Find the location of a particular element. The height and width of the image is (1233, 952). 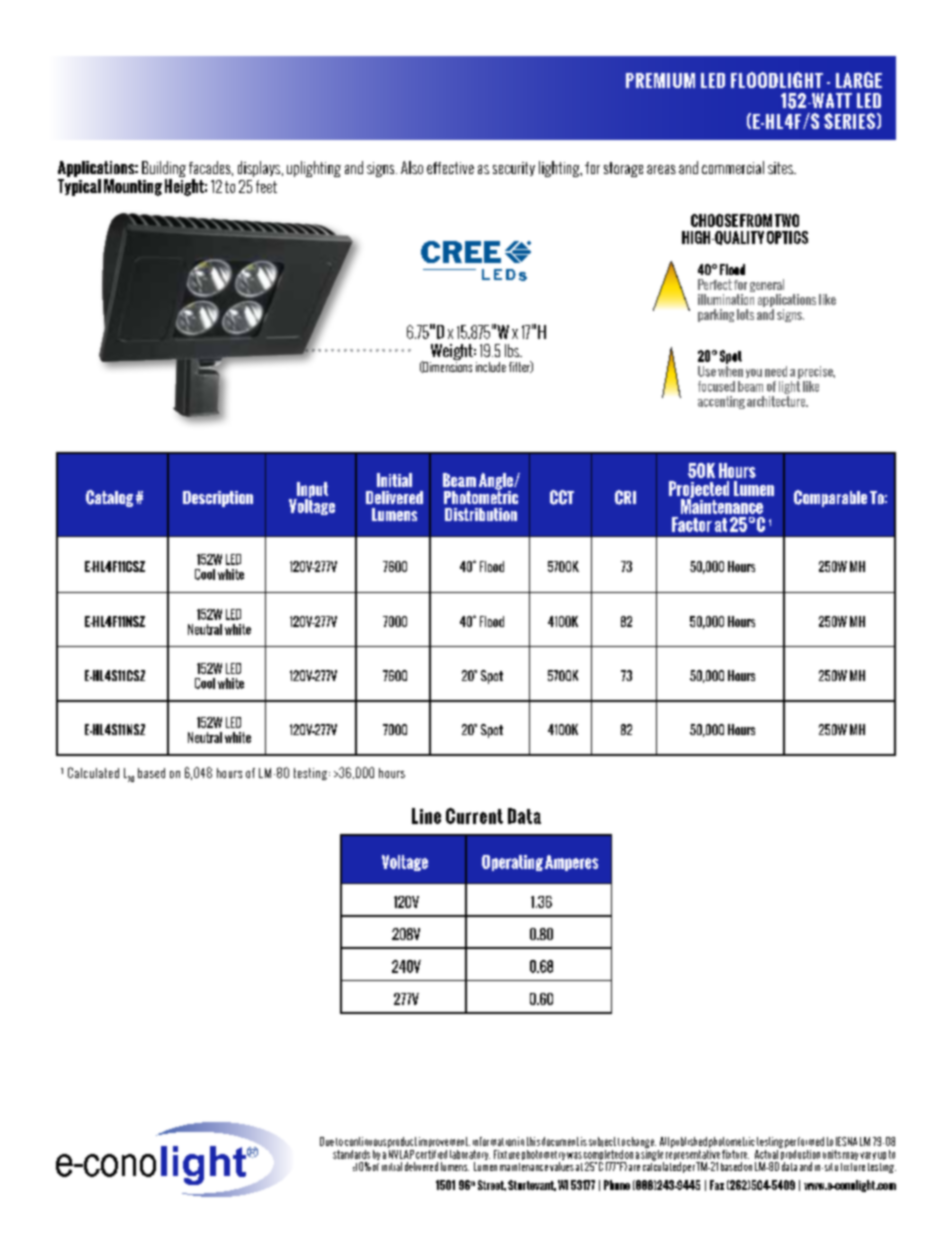

laboratory is located at coordinates (470, 1155).
